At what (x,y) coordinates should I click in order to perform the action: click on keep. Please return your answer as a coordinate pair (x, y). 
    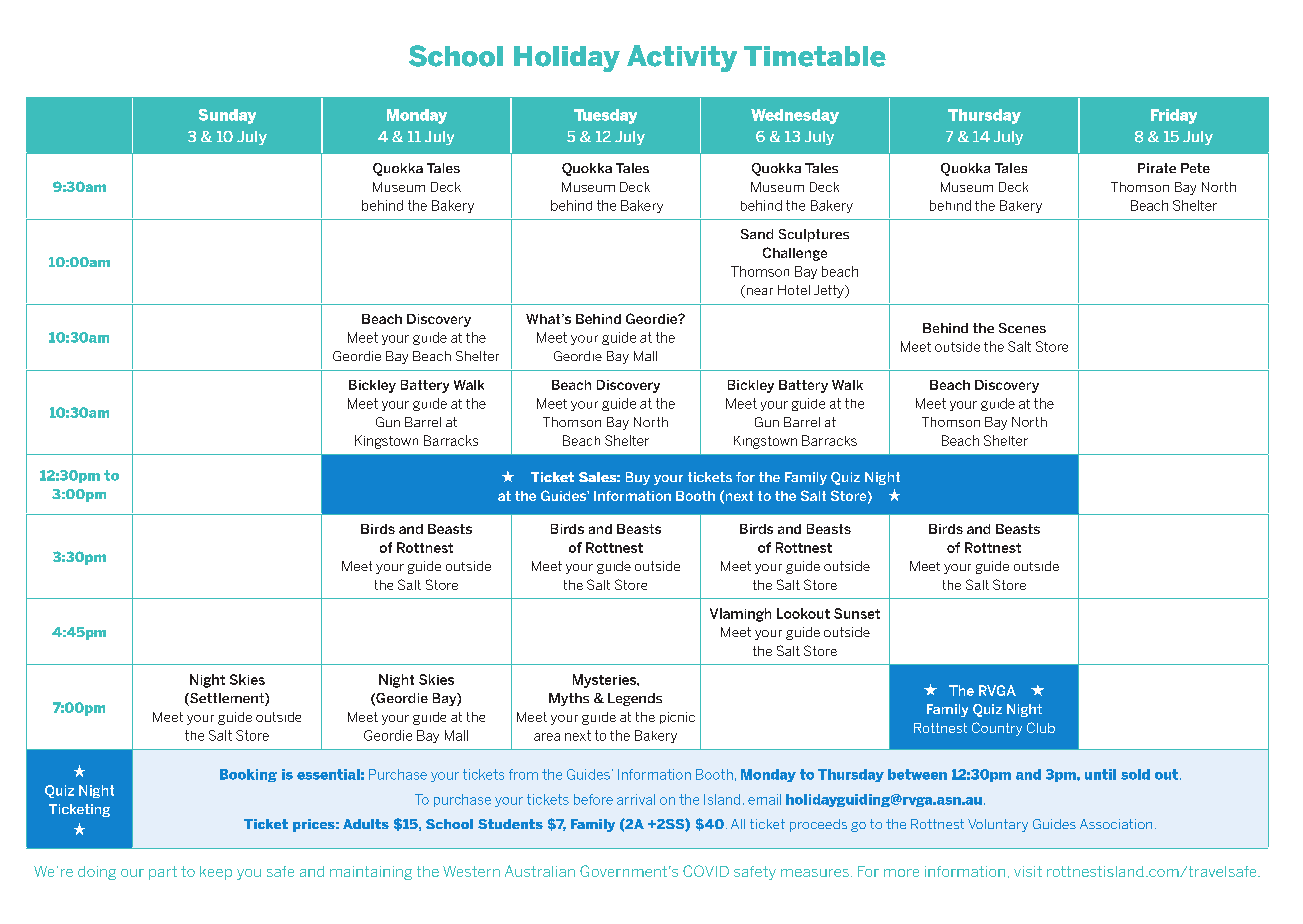
    Looking at the image, I should click on (216, 873).
